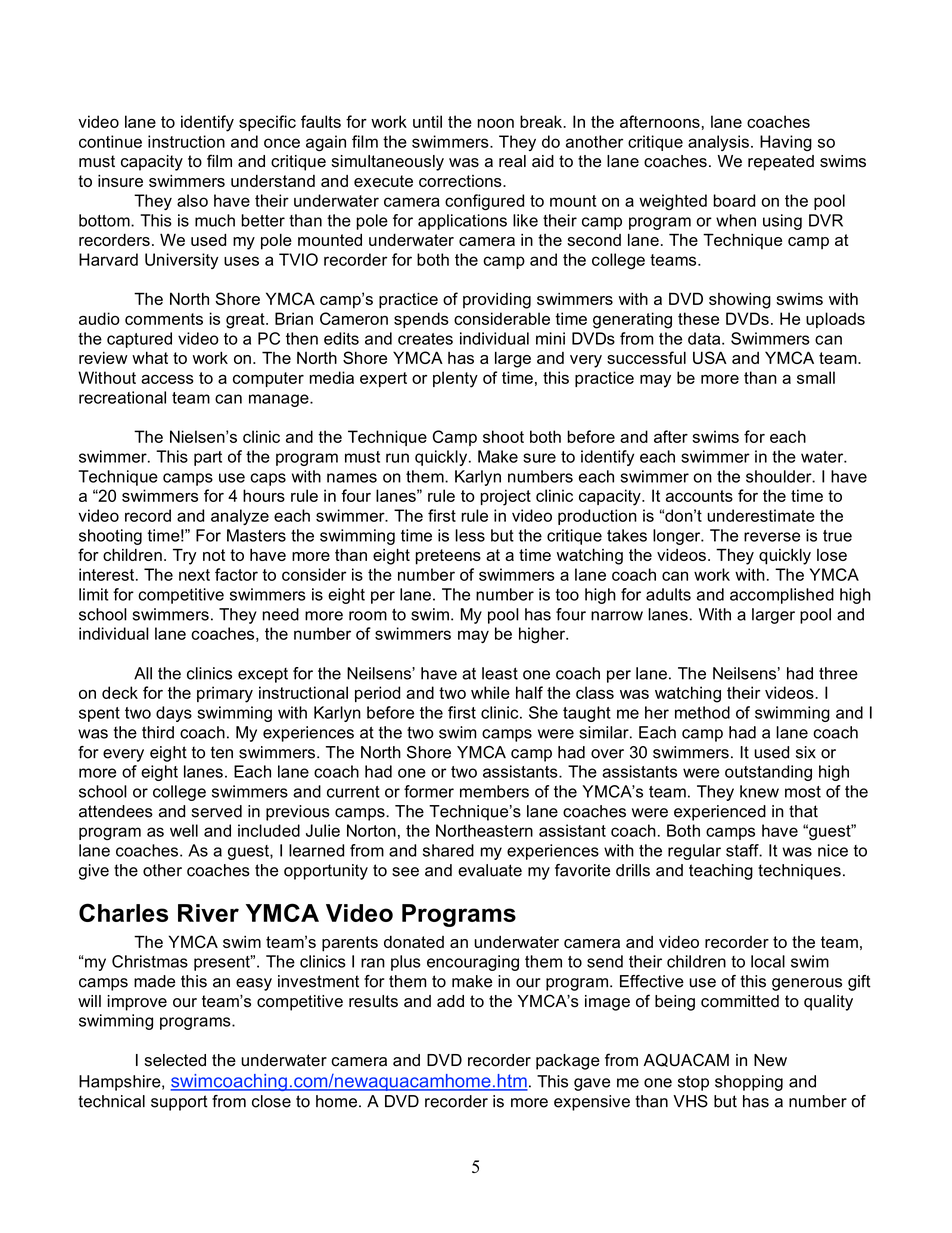 The height and width of the document is (1233, 952). I want to click on too, so click(567, 595).
